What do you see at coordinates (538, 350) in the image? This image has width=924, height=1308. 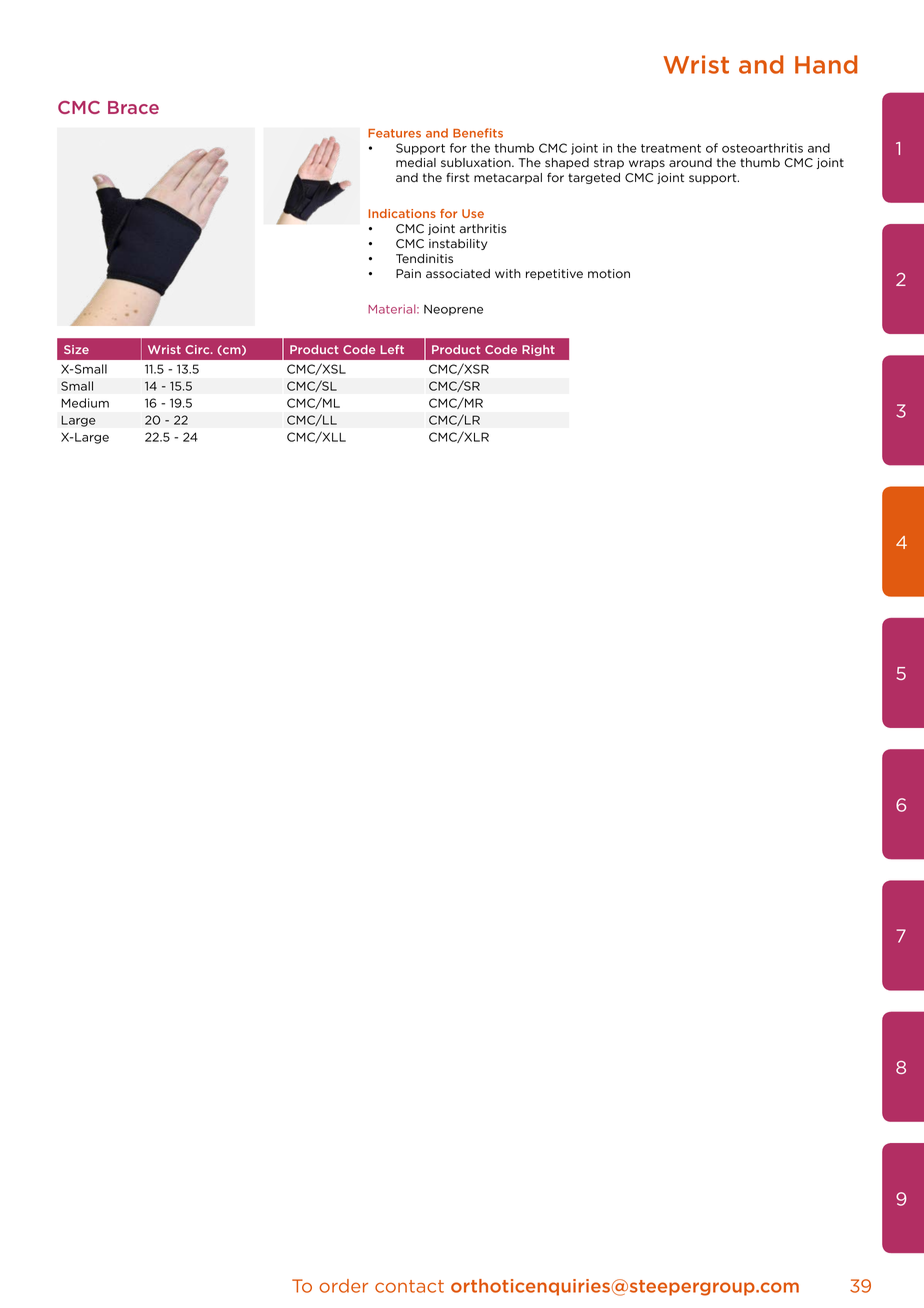 I see `Right` at bounding box center [538, 350].
